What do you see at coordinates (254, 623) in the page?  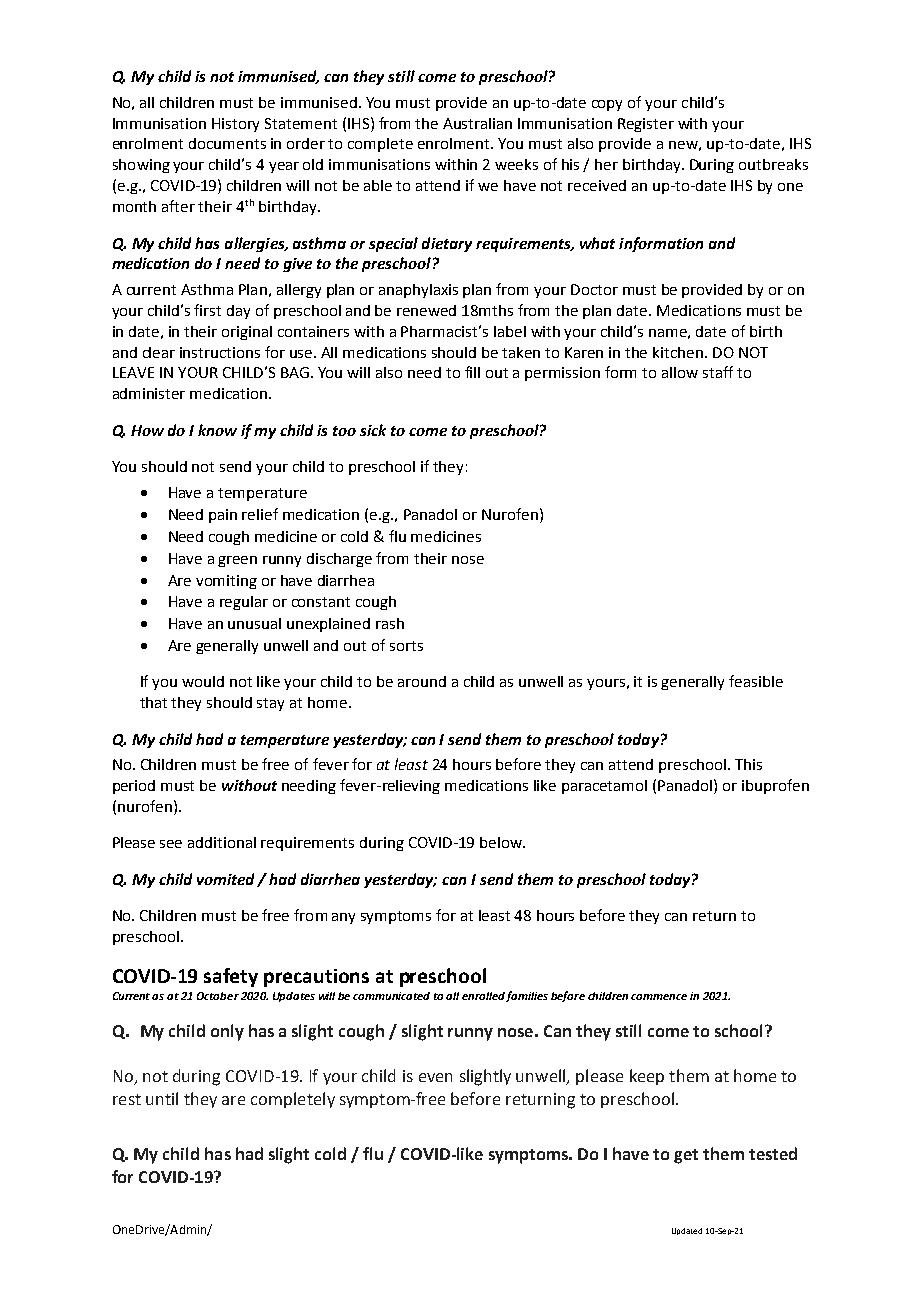 I see `unusual` at bounding box center [254, 623].
